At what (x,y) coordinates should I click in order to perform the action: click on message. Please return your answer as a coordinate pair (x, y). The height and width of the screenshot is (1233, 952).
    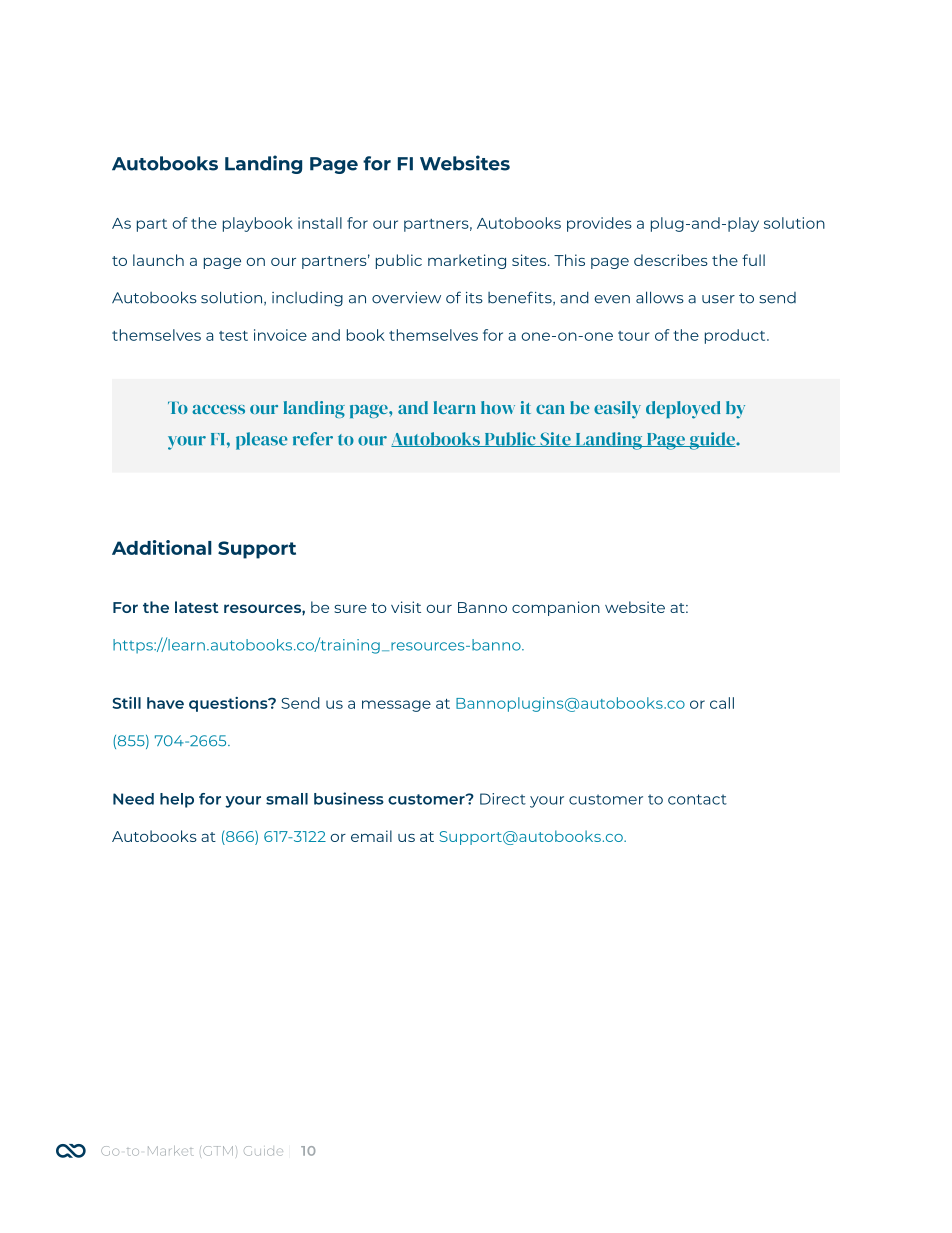
    Looking at the image, I should click on (396, 706).
